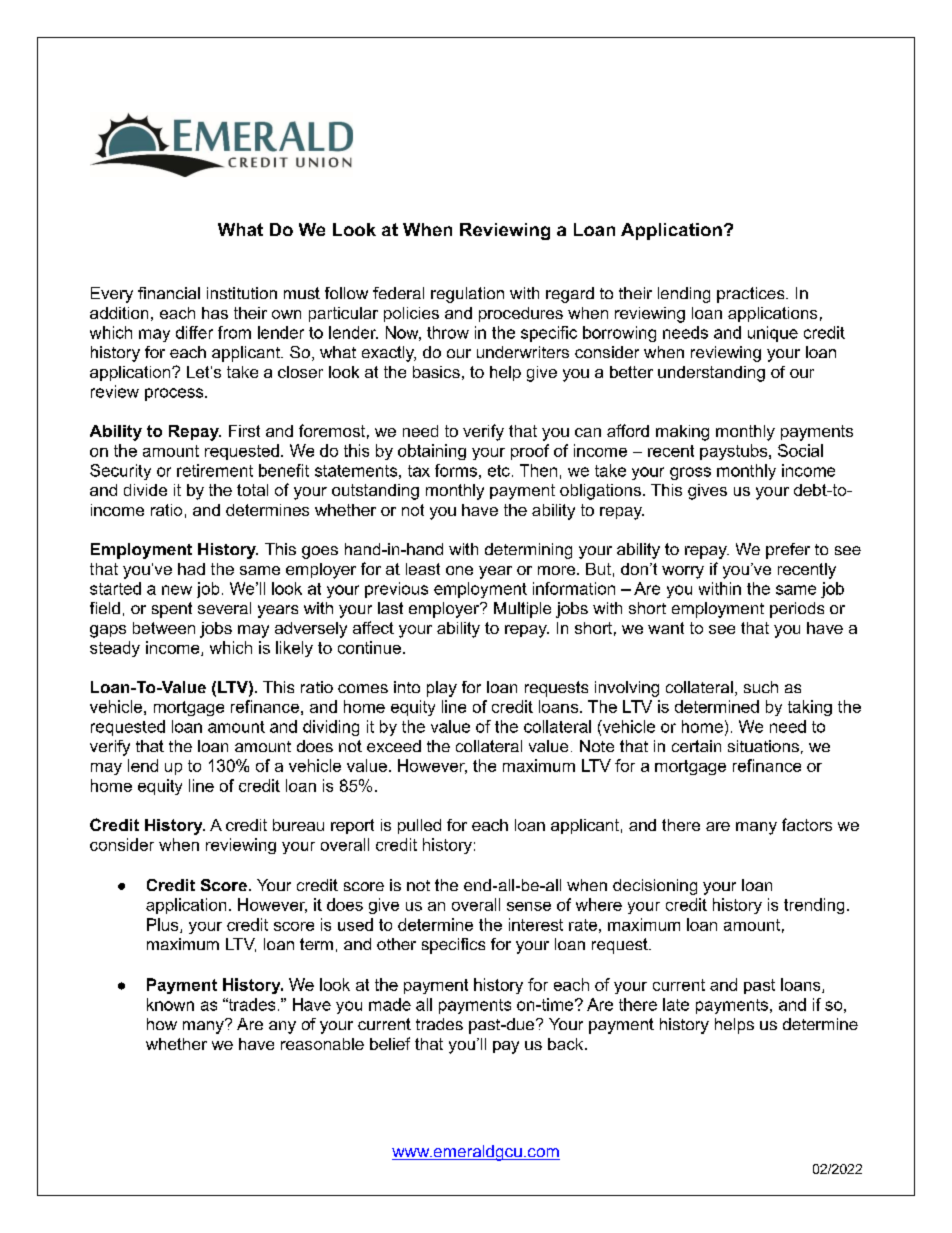  What do you see at coordinates (164, 628) in the page?
I see `between` at bounding box center [164, 628].
